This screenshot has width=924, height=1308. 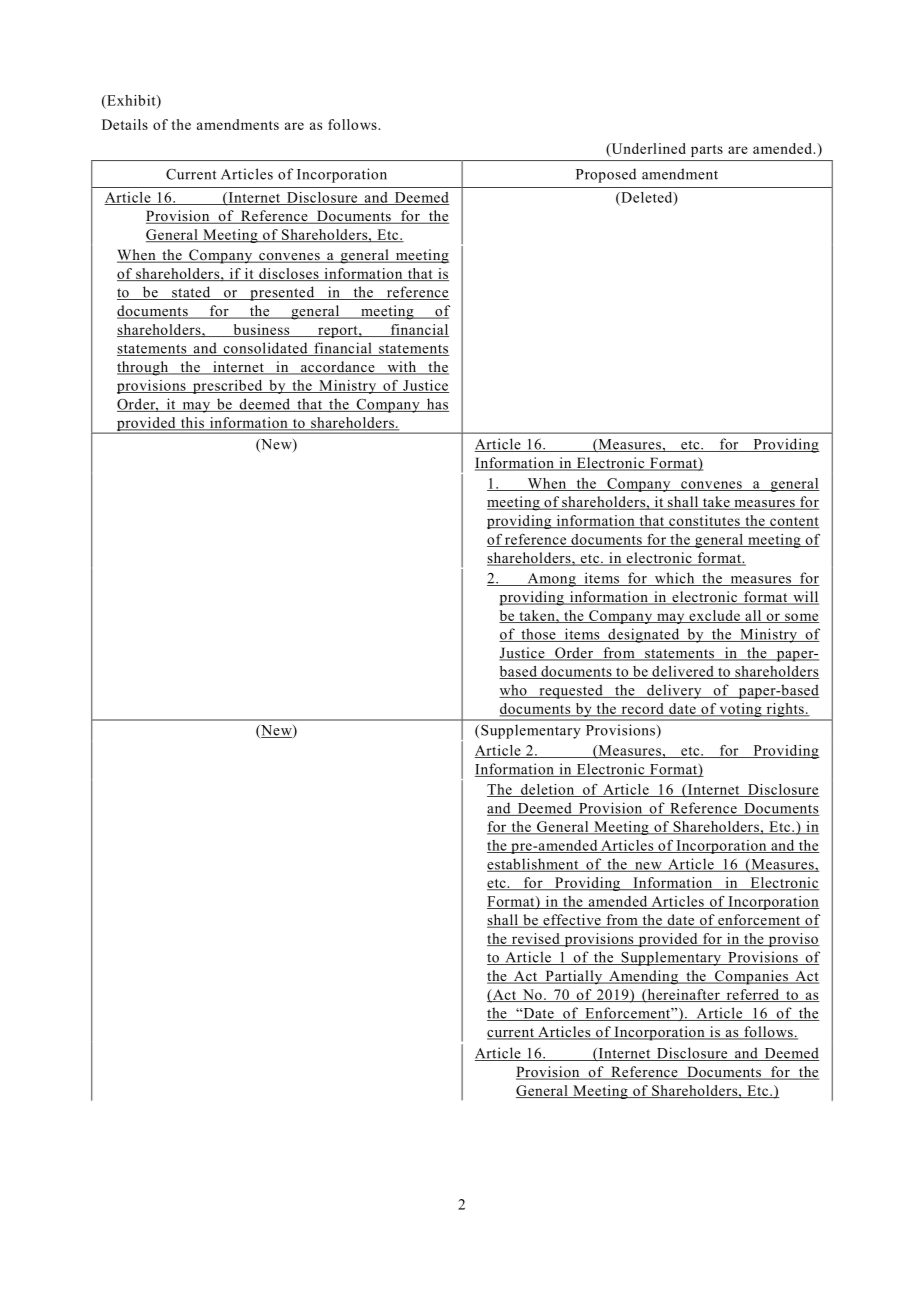 What do you see at coordinates (707, 151) in the screenshot?
I see `parts` at bounding box center [707, 151].
